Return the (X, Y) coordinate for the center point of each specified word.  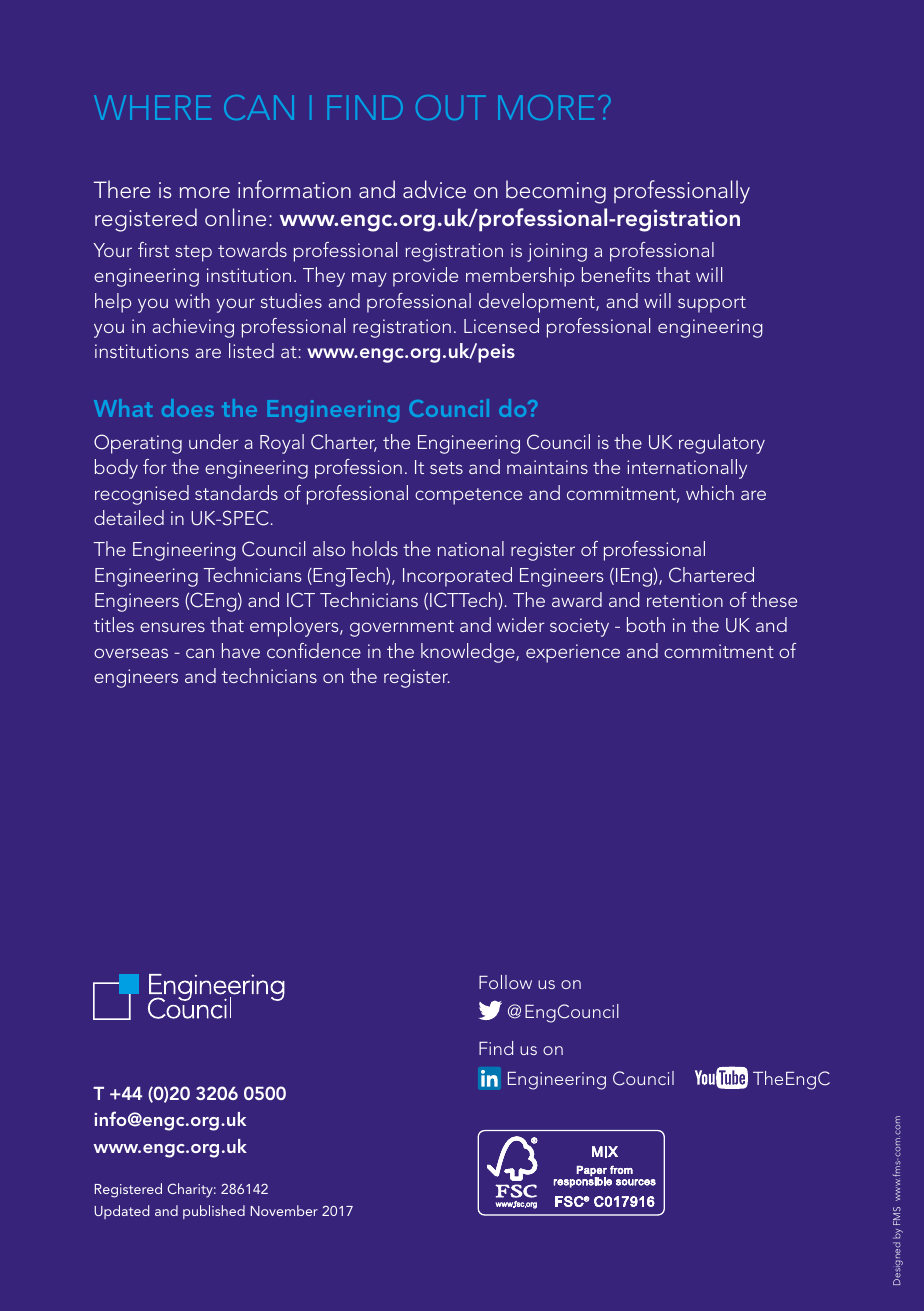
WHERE (152, 107)
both (646, 624)
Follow (505, 982)
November (284, 1210)
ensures (172, 627)
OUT (451, 107)
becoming (556, 192)
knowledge (469, 653)
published (214, 1212)
